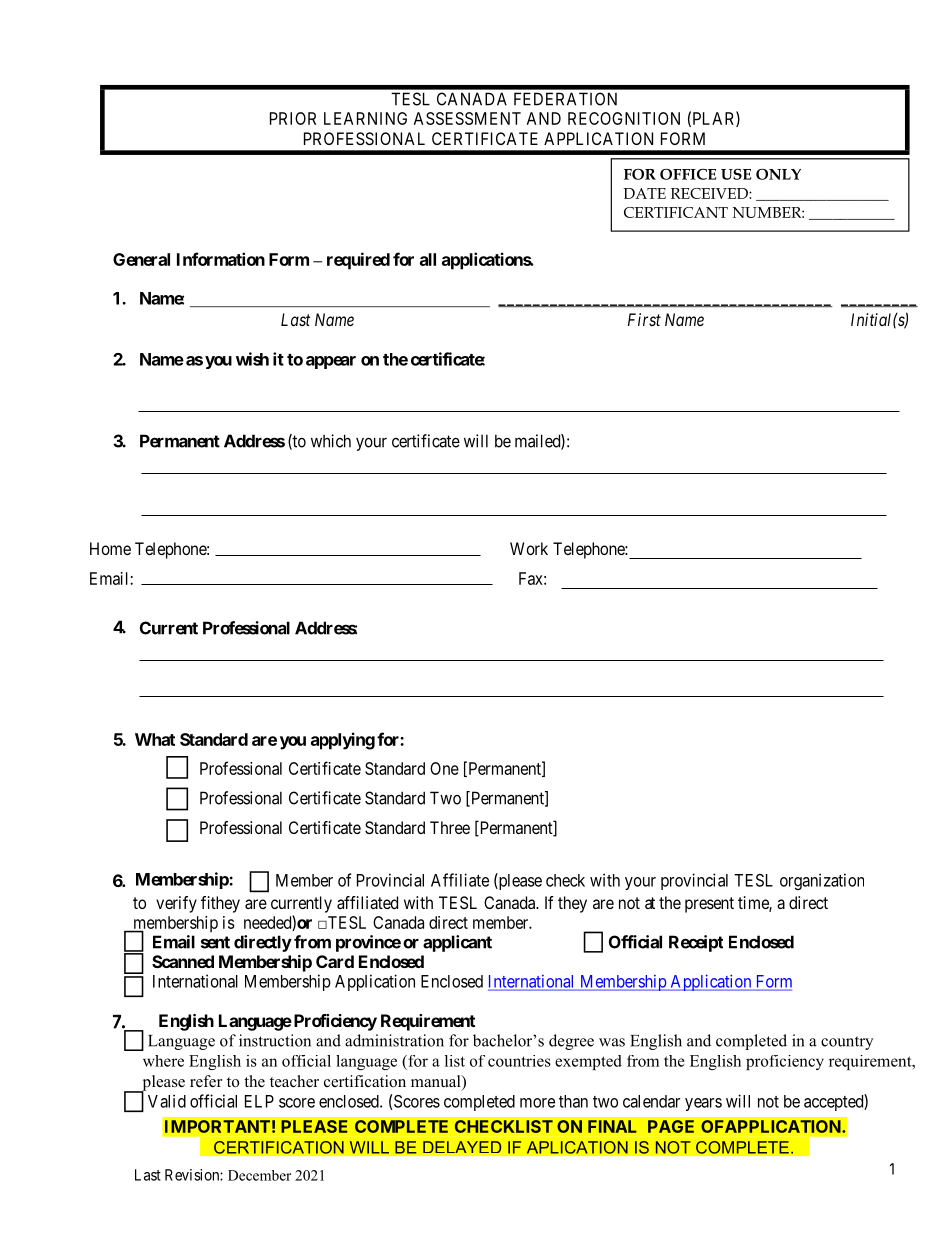 This document has height=1233, width=952. Describe the element at coordinates (822, 881) in the document. I see `organization` at that location.
